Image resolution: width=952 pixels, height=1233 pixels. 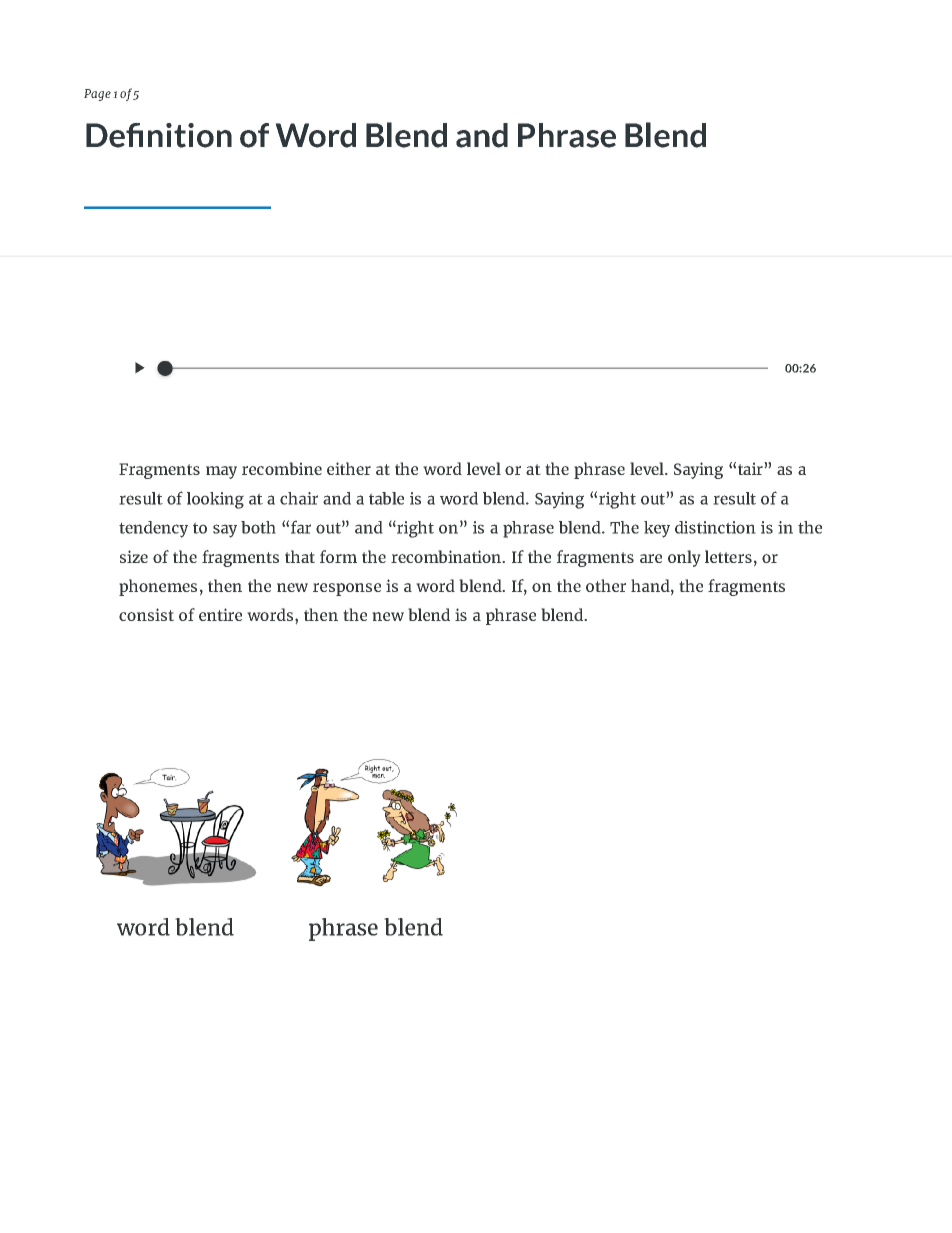 I want to click on distinction, so click(x=715, y=527).
